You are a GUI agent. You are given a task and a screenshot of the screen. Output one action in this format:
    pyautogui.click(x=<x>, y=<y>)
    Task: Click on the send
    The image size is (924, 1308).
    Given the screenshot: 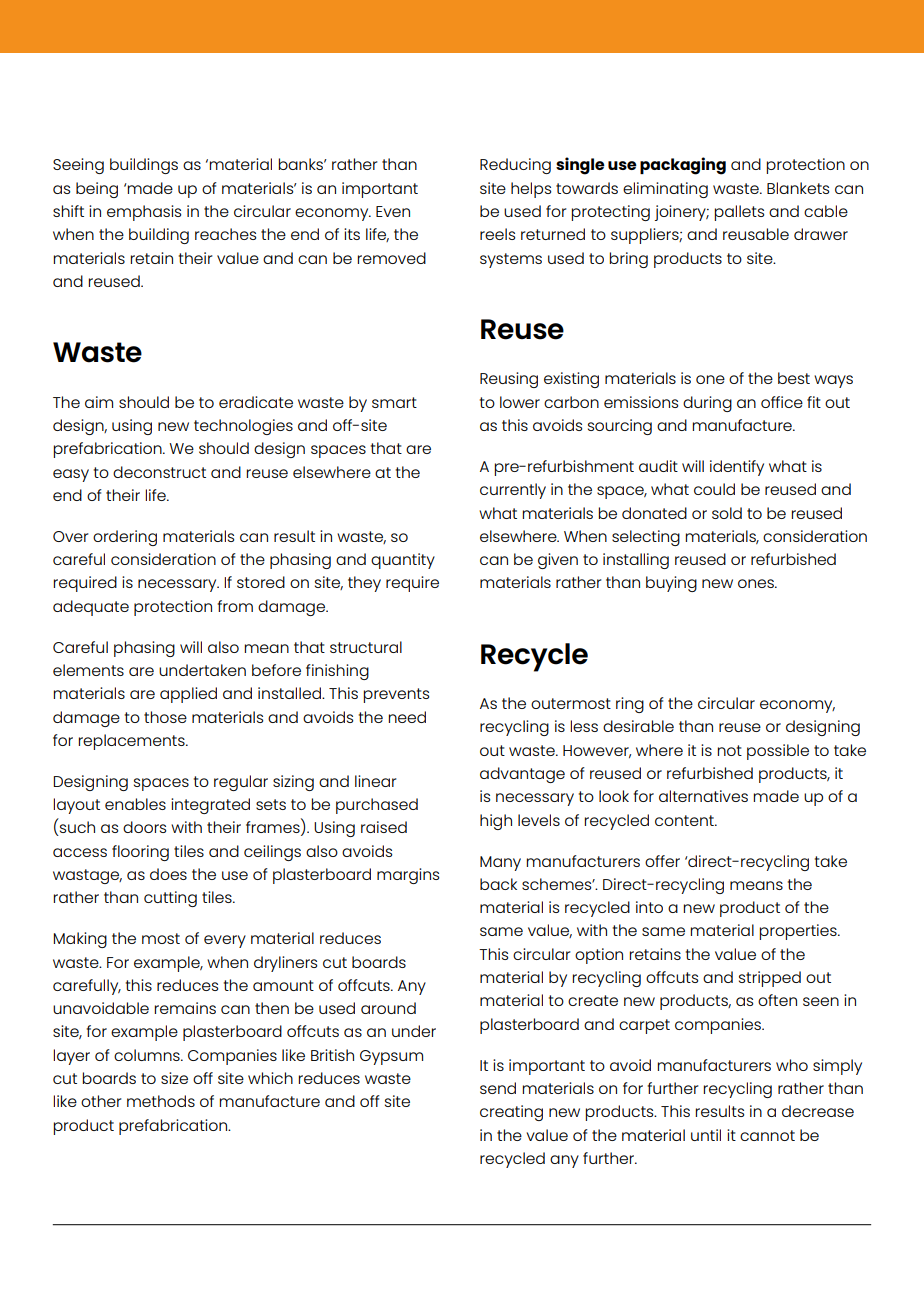 What is the action you would take?
    pyautogui.click(x=498, y=1088)
